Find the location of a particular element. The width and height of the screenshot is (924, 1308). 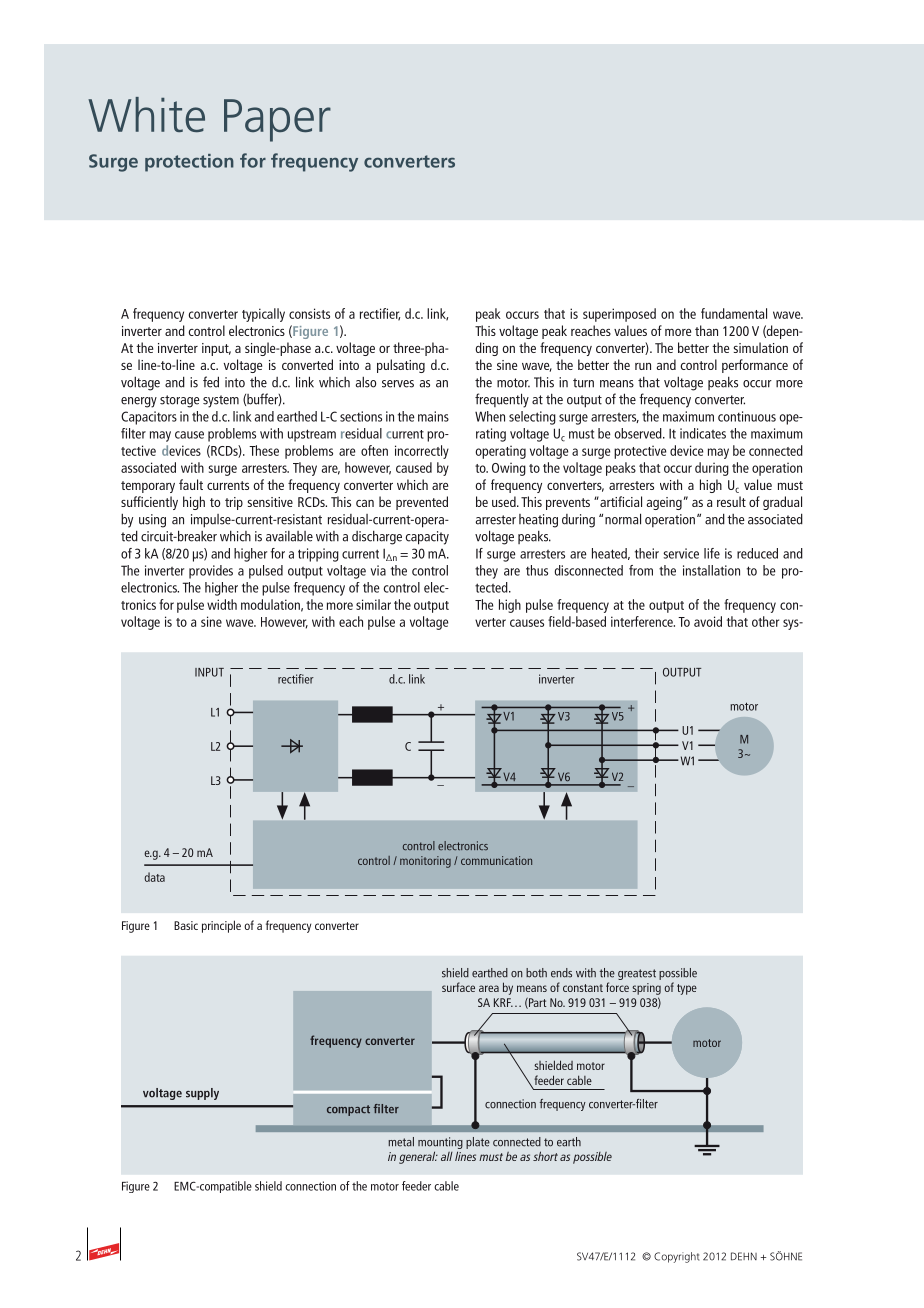

type is located at coordinates (687, 989).
